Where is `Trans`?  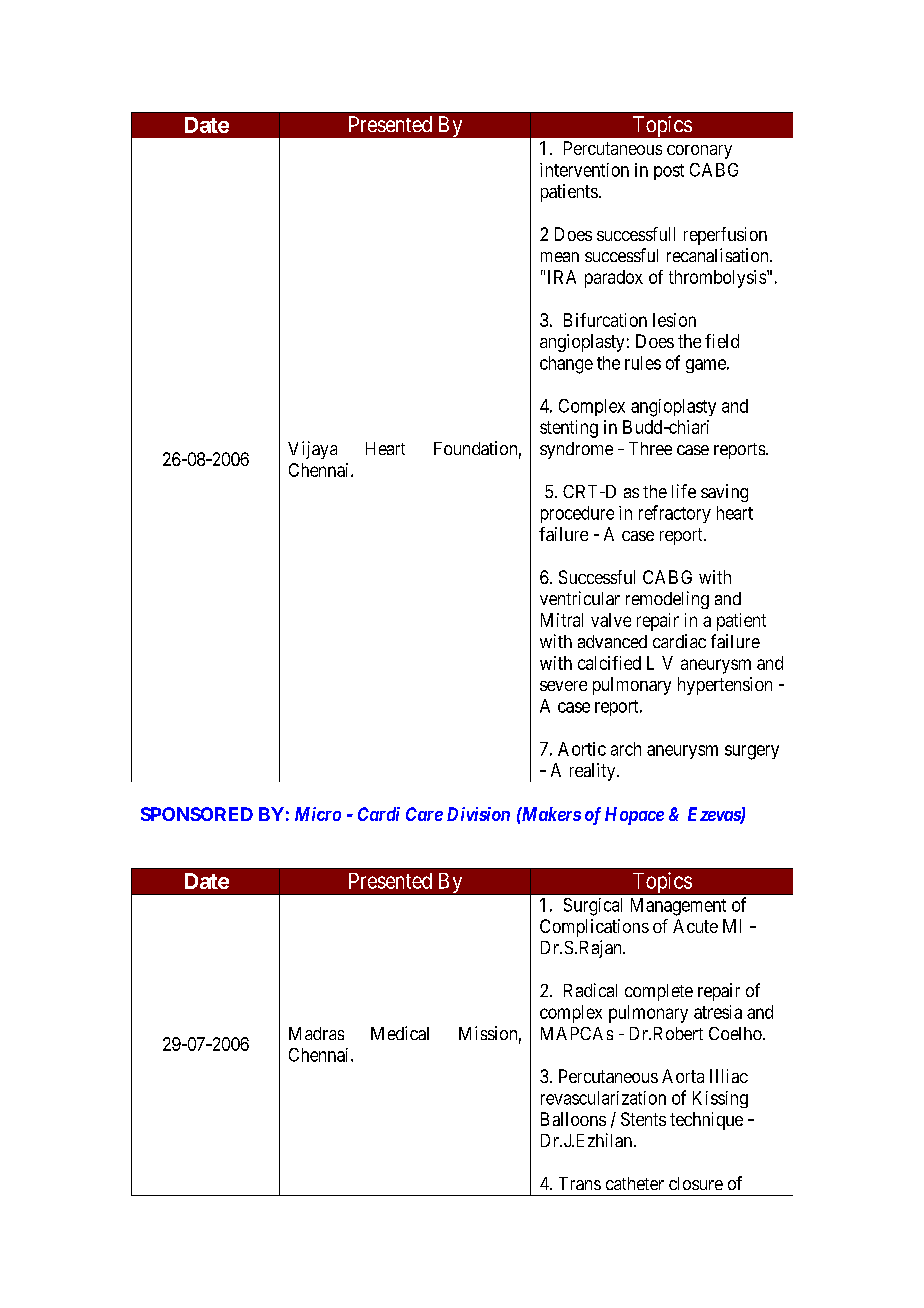
Trans is located at coordinates (580, 1183).
